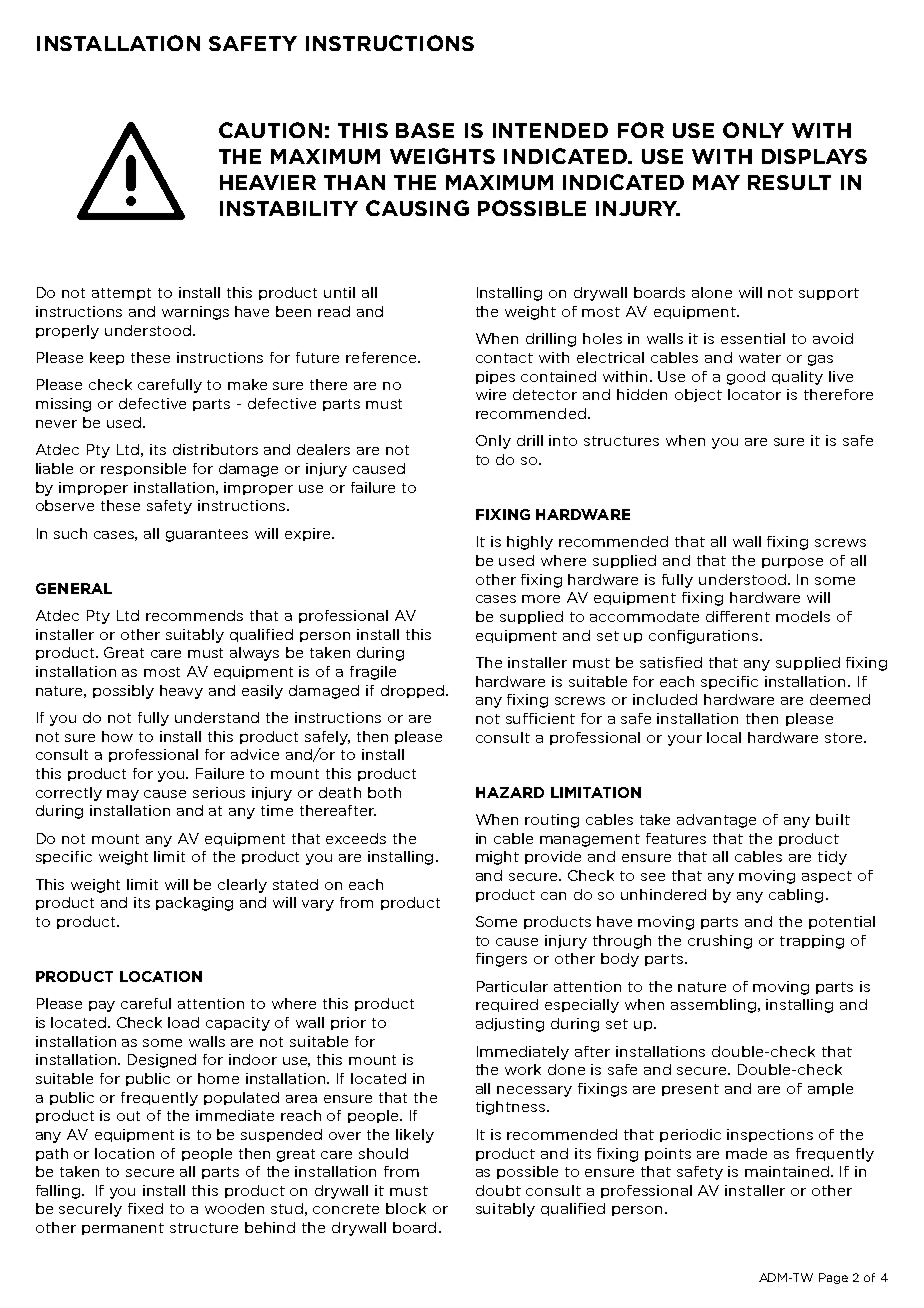 The height and width of the page is (1308, 924). Describe the element at coordinates (207, 535) in the page. I see `guarantees` at that location.
